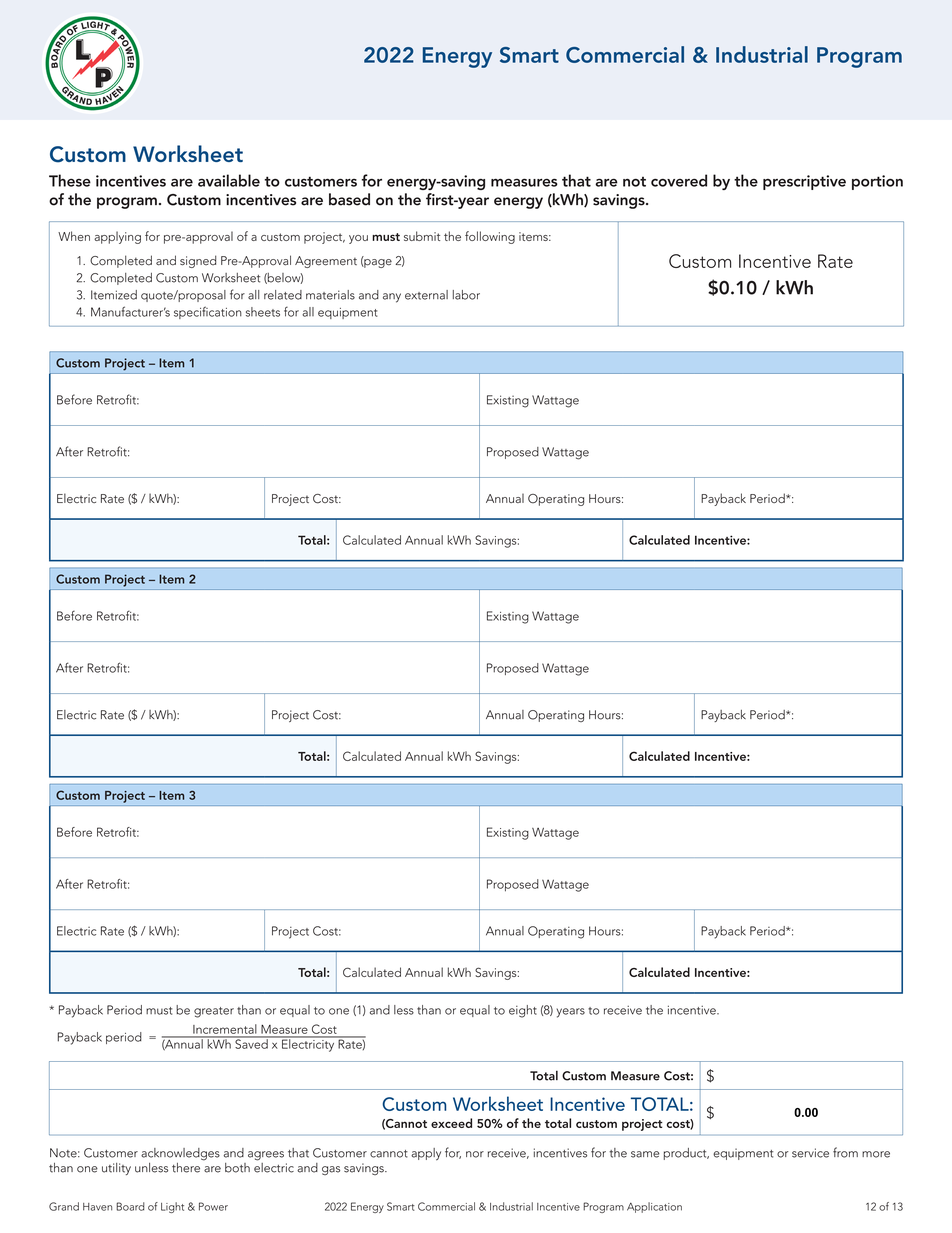  What do you see at coordinates (490, 237) in the image?
I see `following` at bounding box center [490, 237].
